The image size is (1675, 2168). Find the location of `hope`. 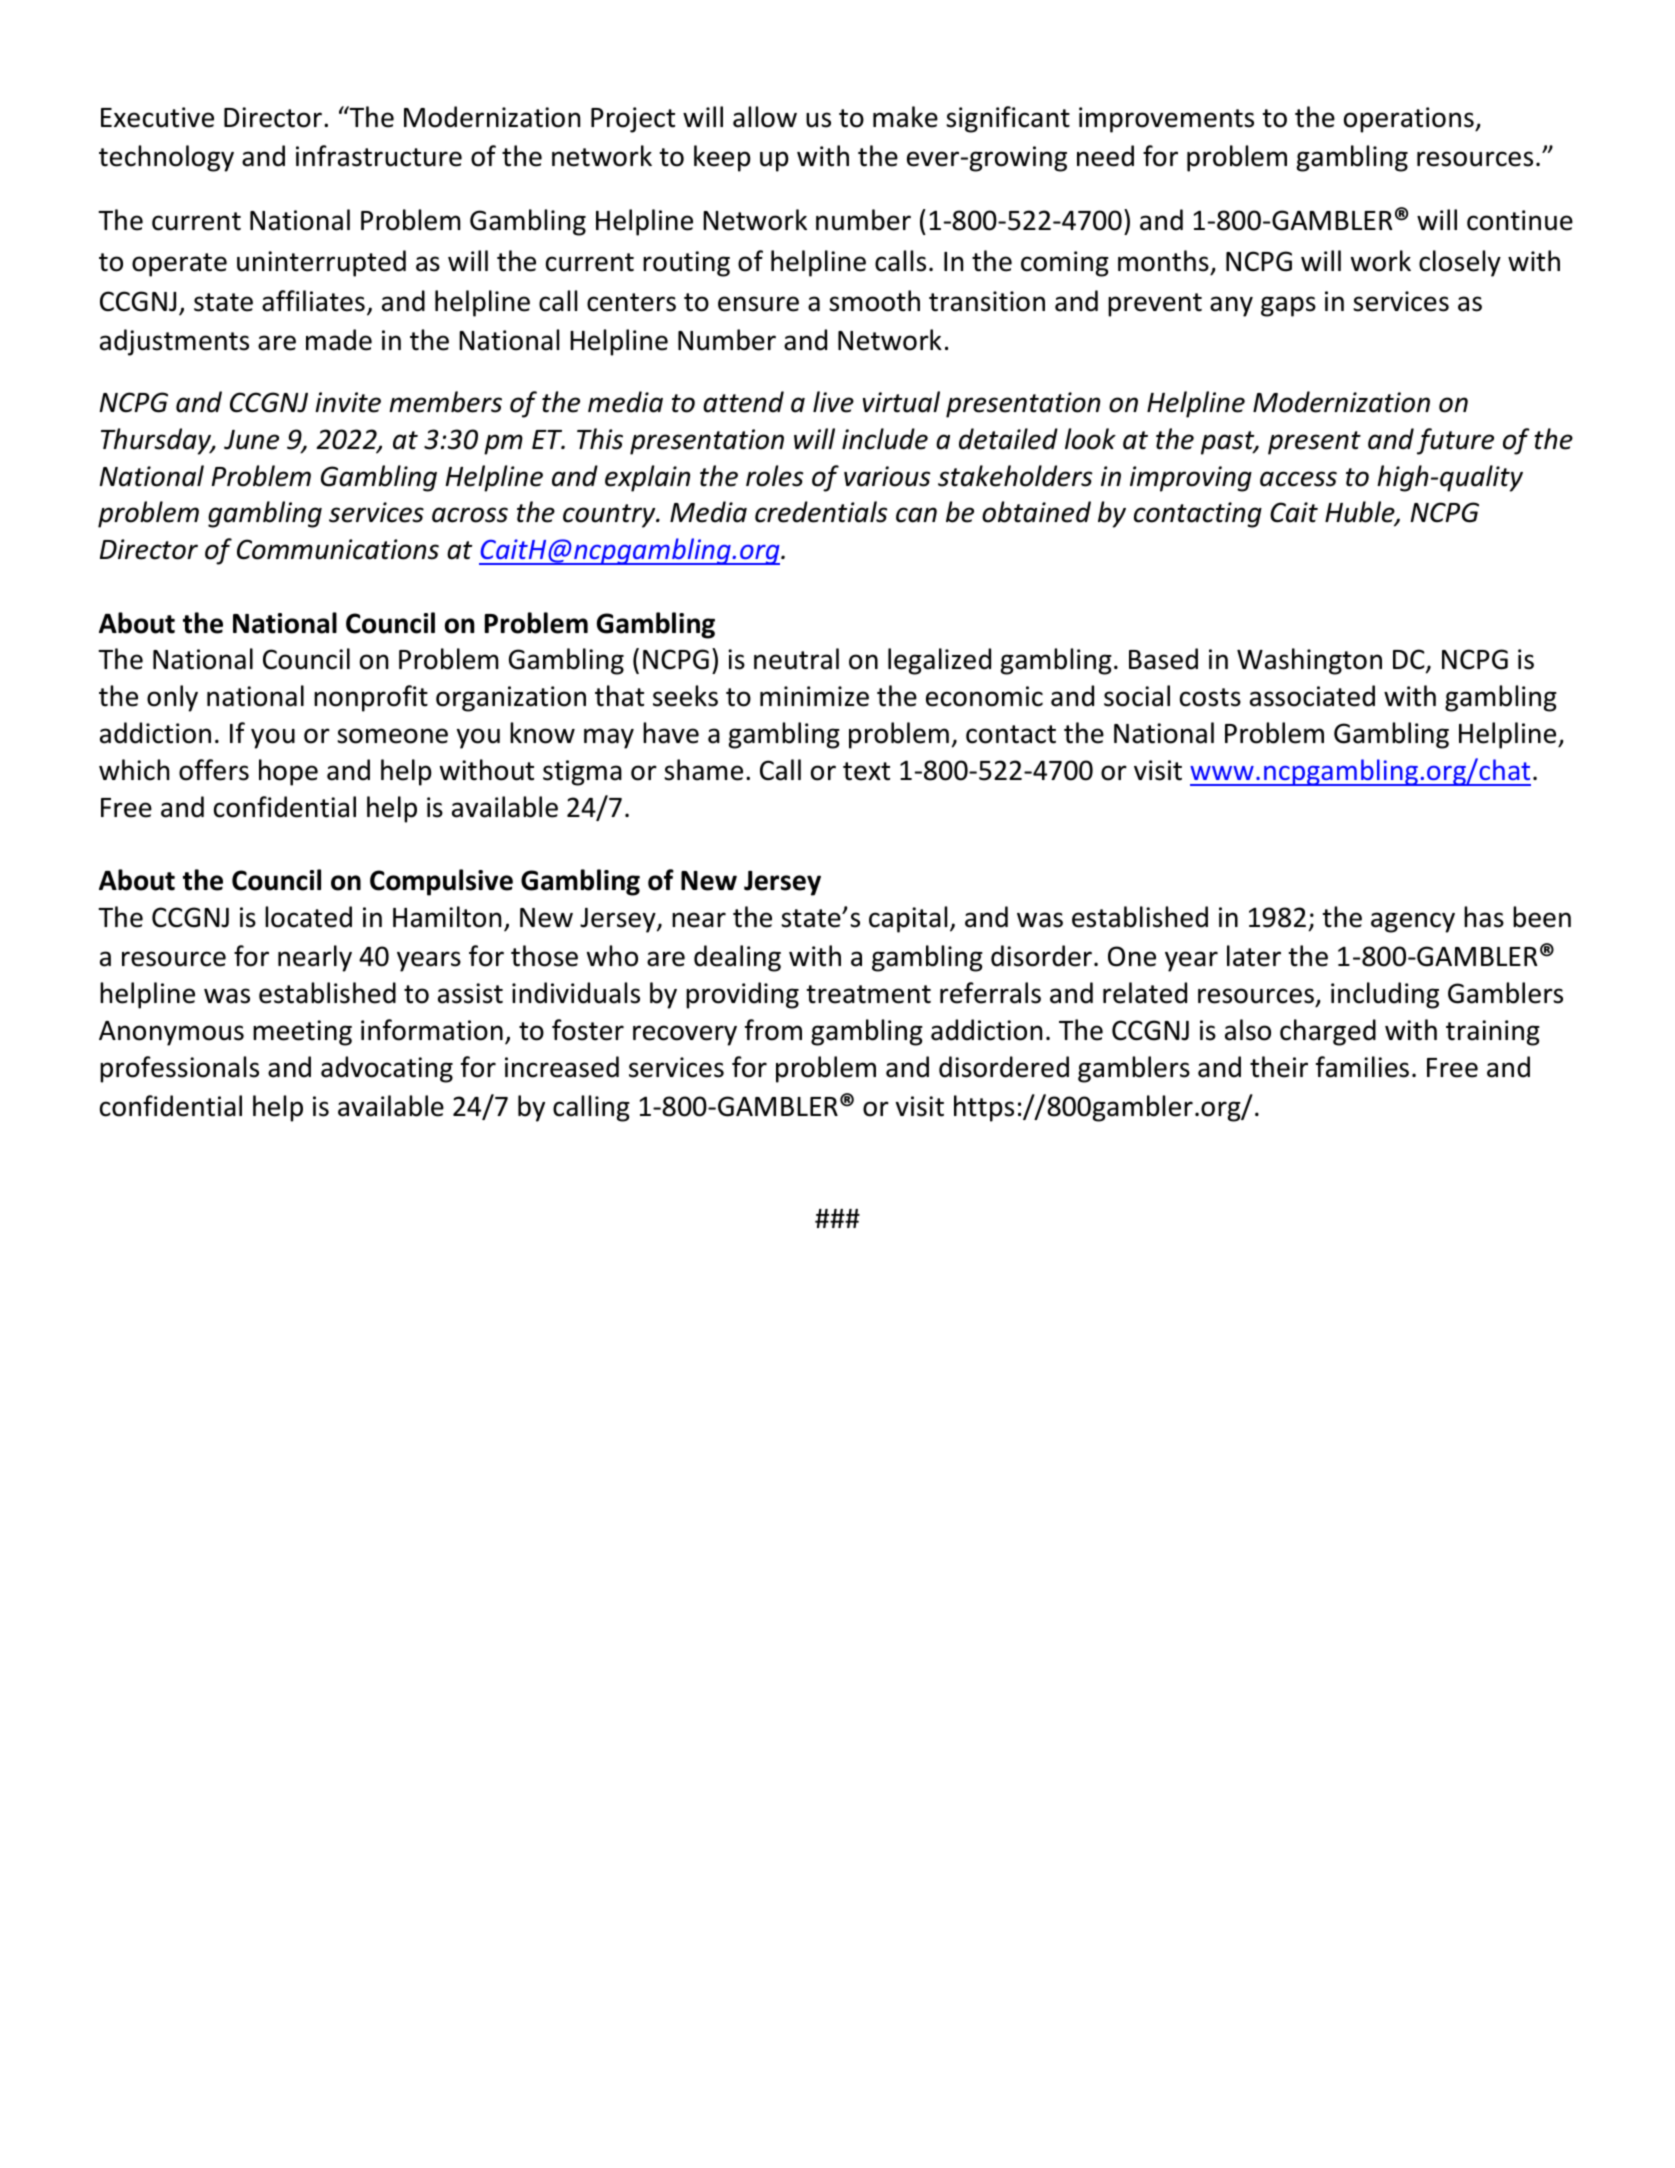

hope is located at coordinates (288, 772).
